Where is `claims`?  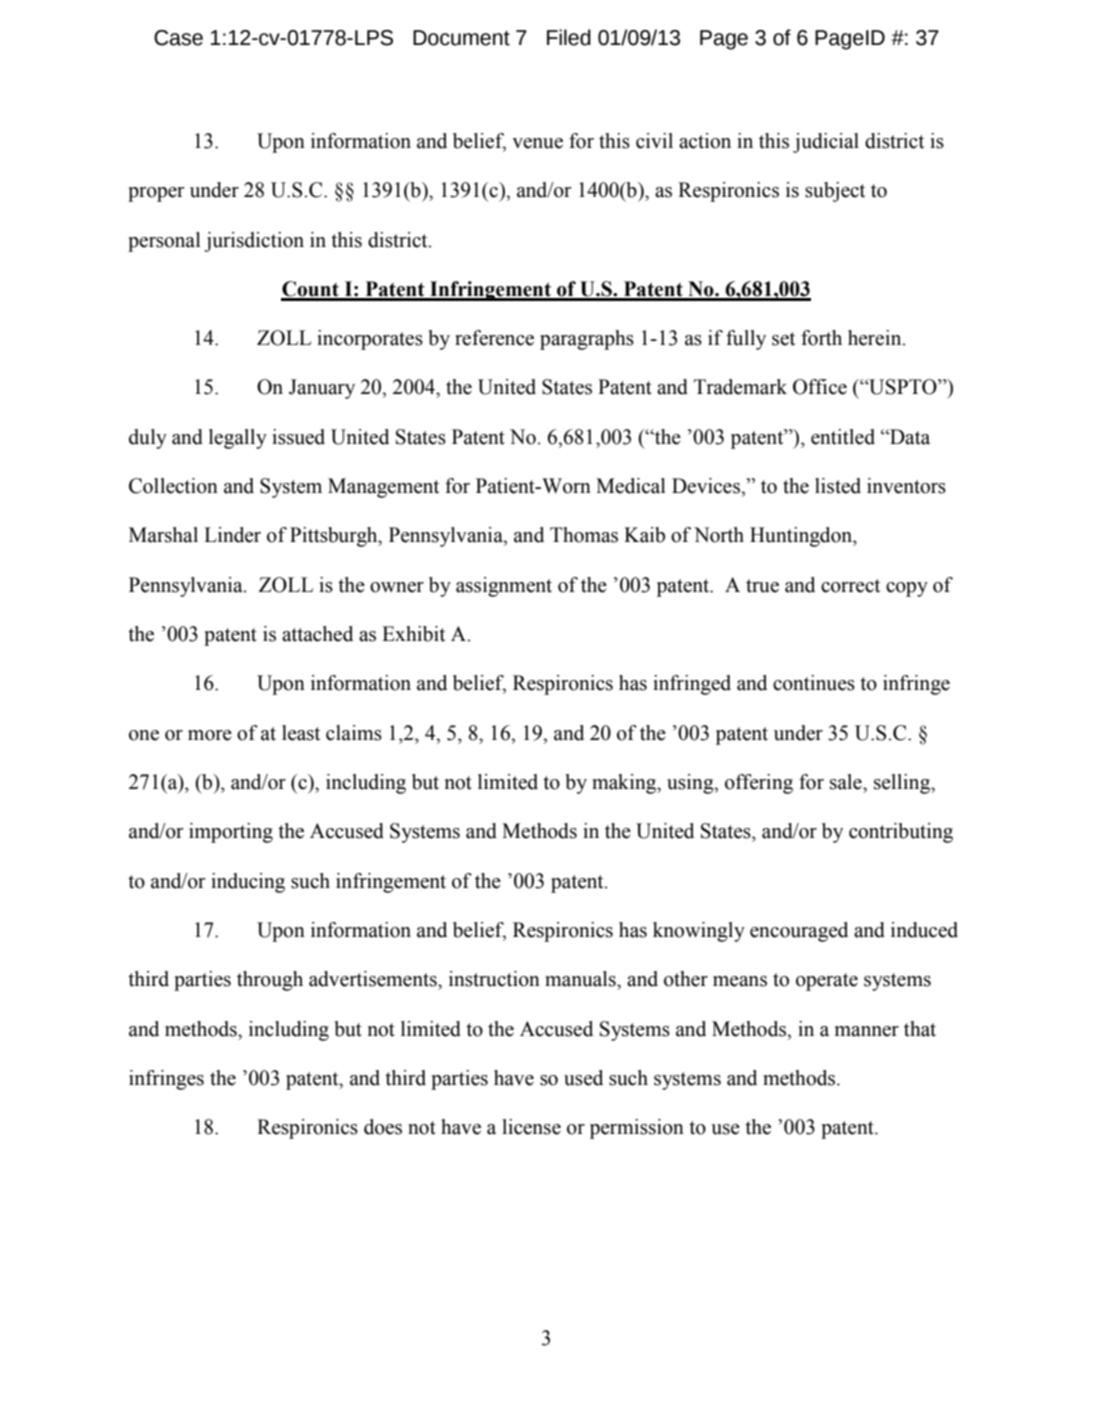 claims is located at coordinates (354, 733).
